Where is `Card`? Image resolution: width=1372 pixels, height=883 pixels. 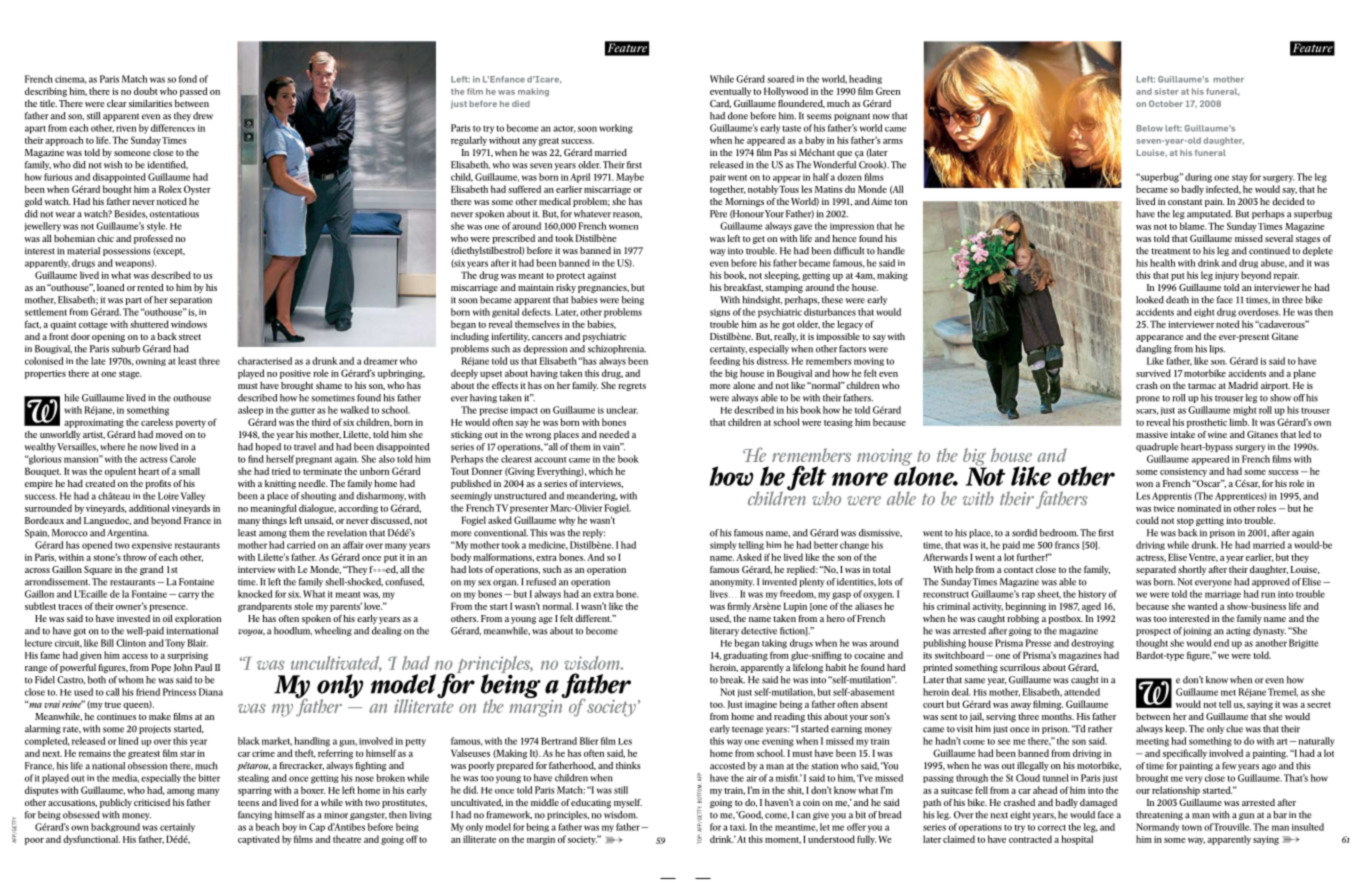 Card is located at coordinates (720, 104).
